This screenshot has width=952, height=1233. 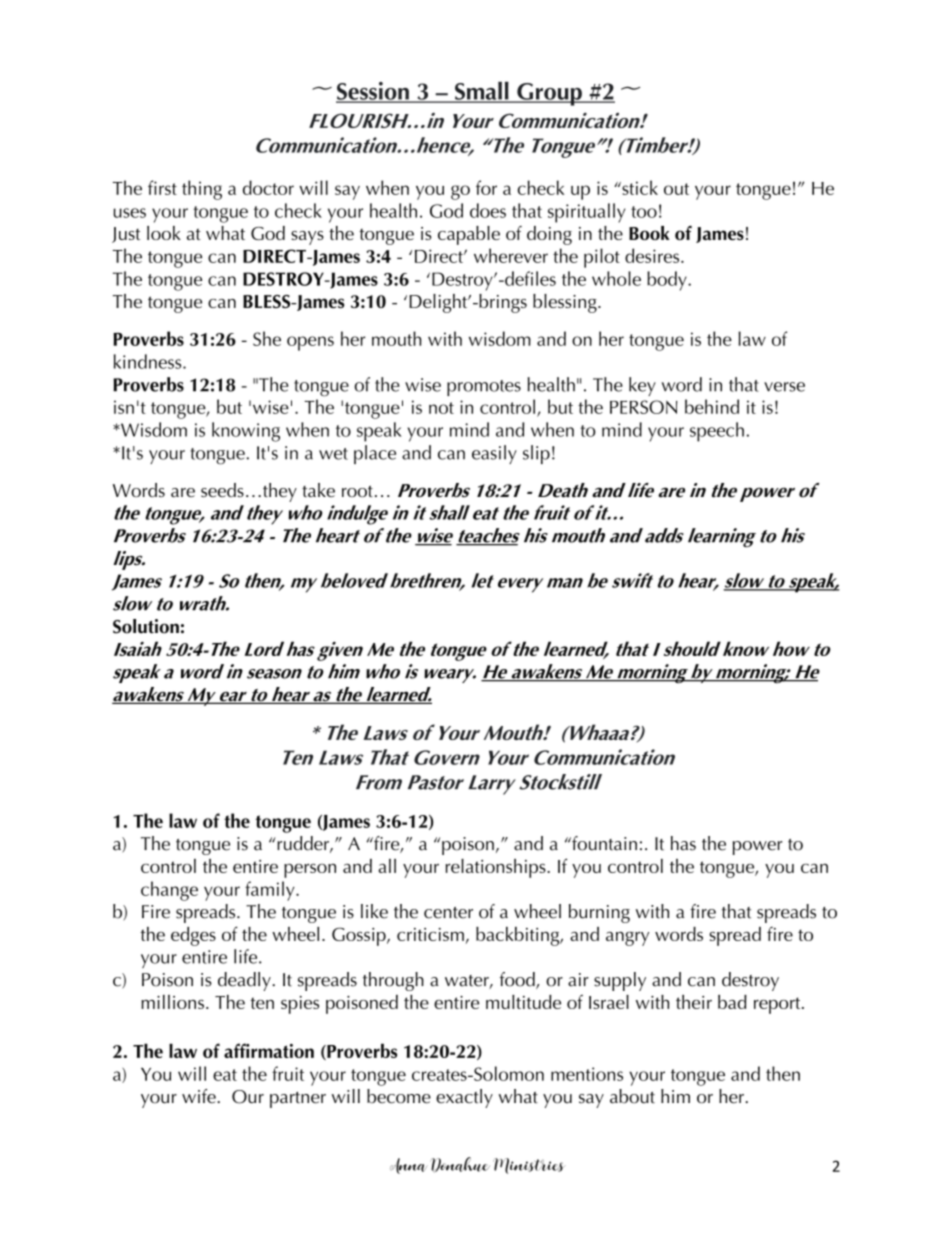 What do you see at coordinates (460, 1165) in the screenshot?
I see `Donahue` at bounding box center [460, 1165].
